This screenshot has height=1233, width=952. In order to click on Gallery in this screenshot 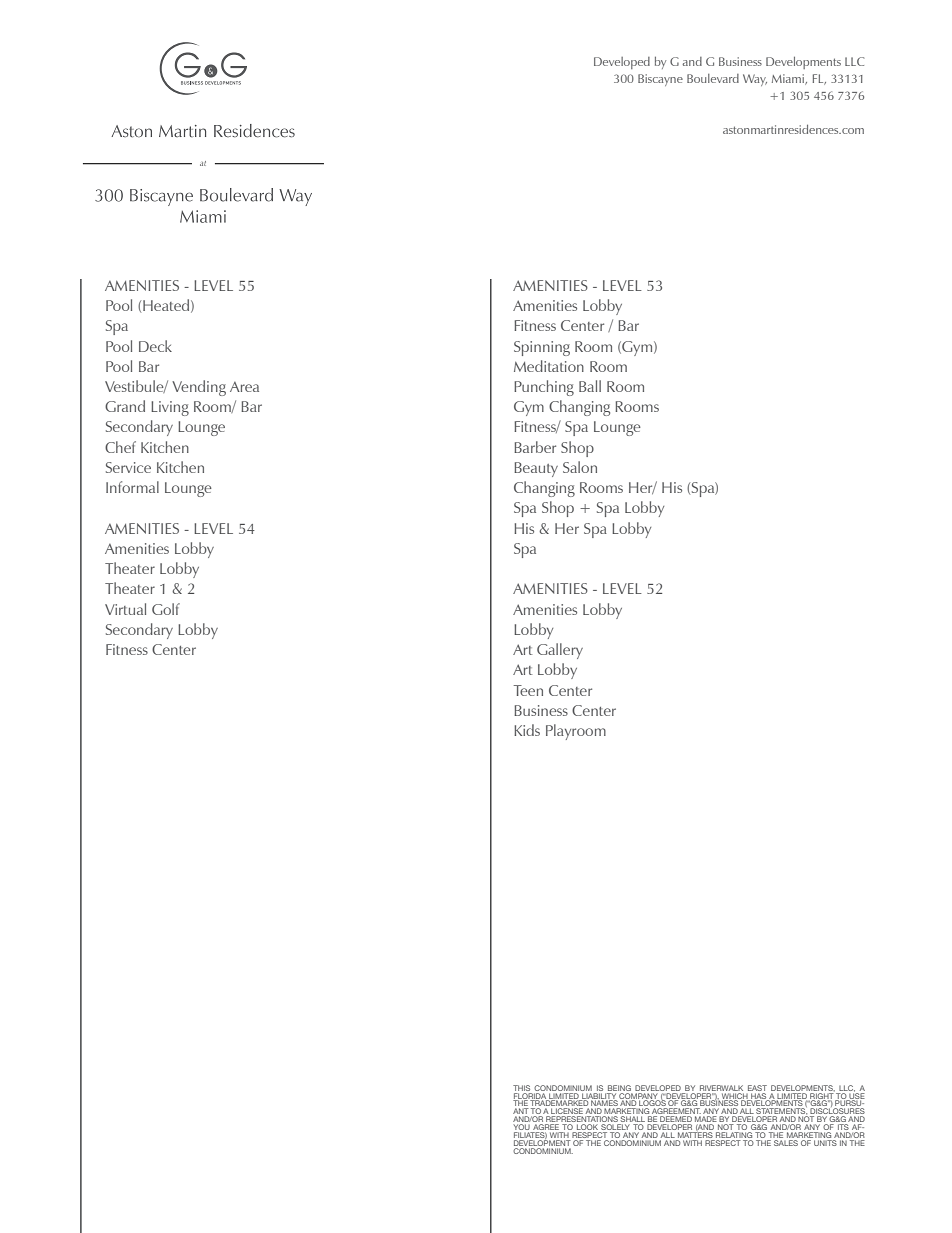, I will do `click(560, 651)`.
